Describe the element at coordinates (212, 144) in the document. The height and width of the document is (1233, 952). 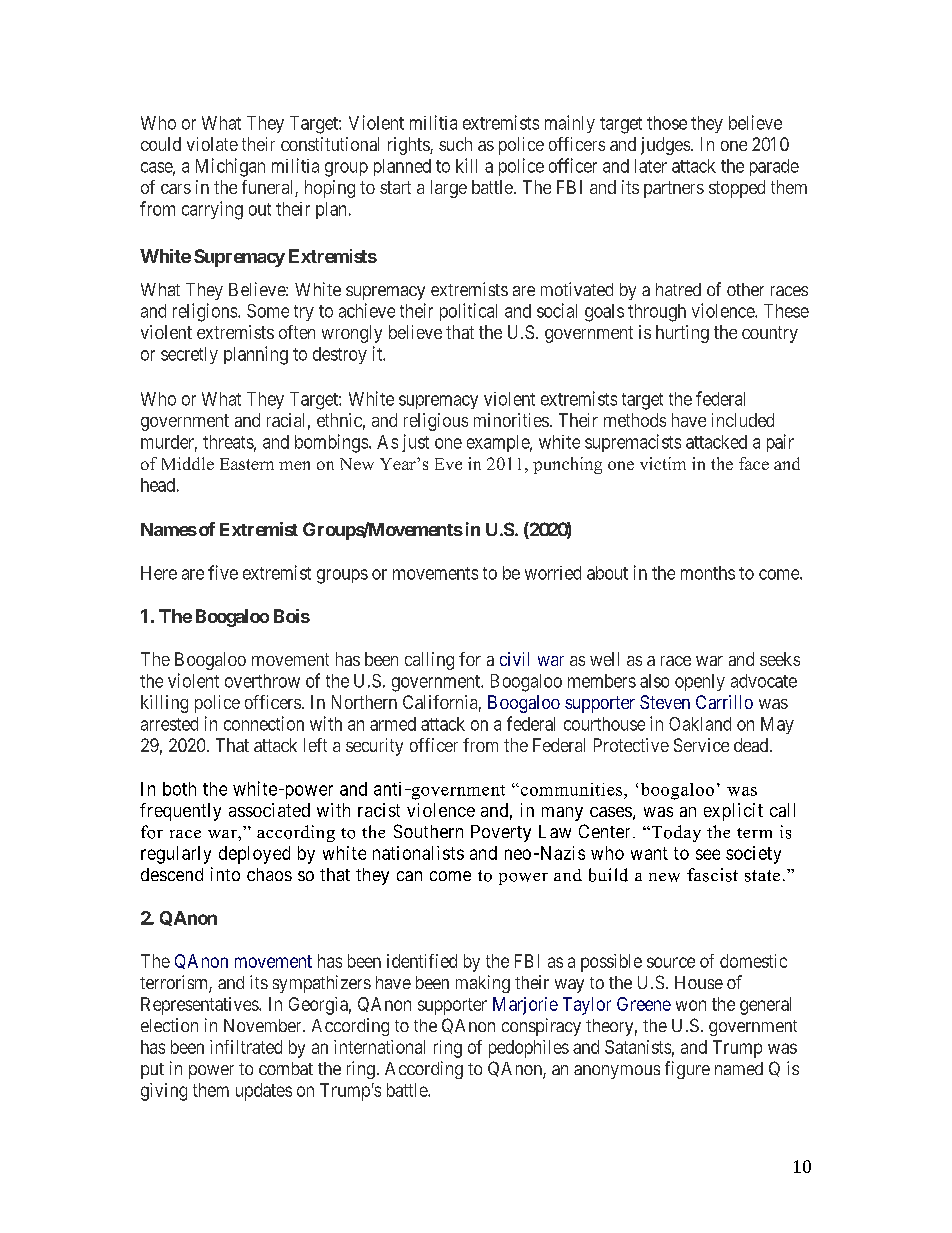
I see `violate` at that location.
